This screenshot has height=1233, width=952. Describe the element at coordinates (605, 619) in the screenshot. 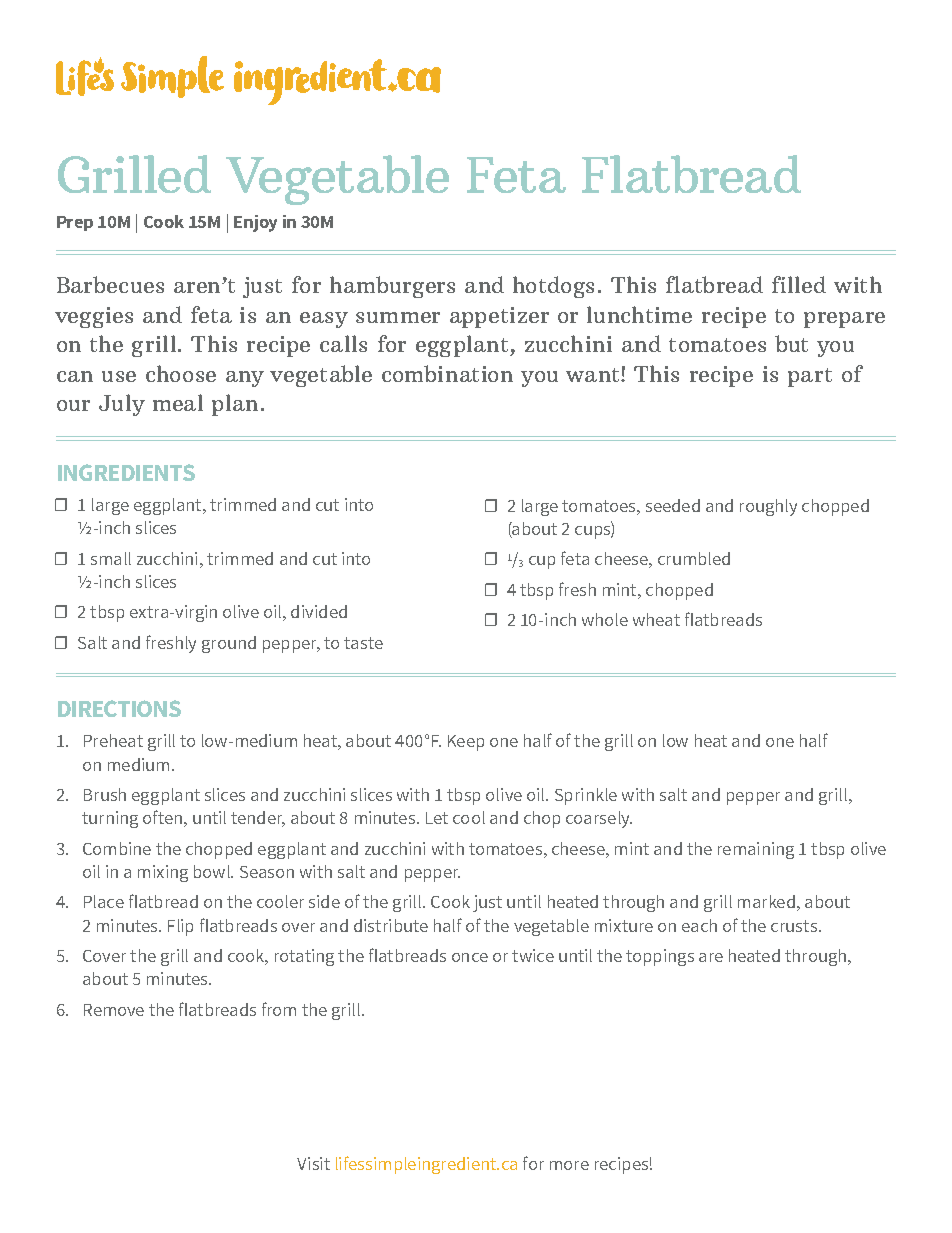

I see `whole` at that location.
